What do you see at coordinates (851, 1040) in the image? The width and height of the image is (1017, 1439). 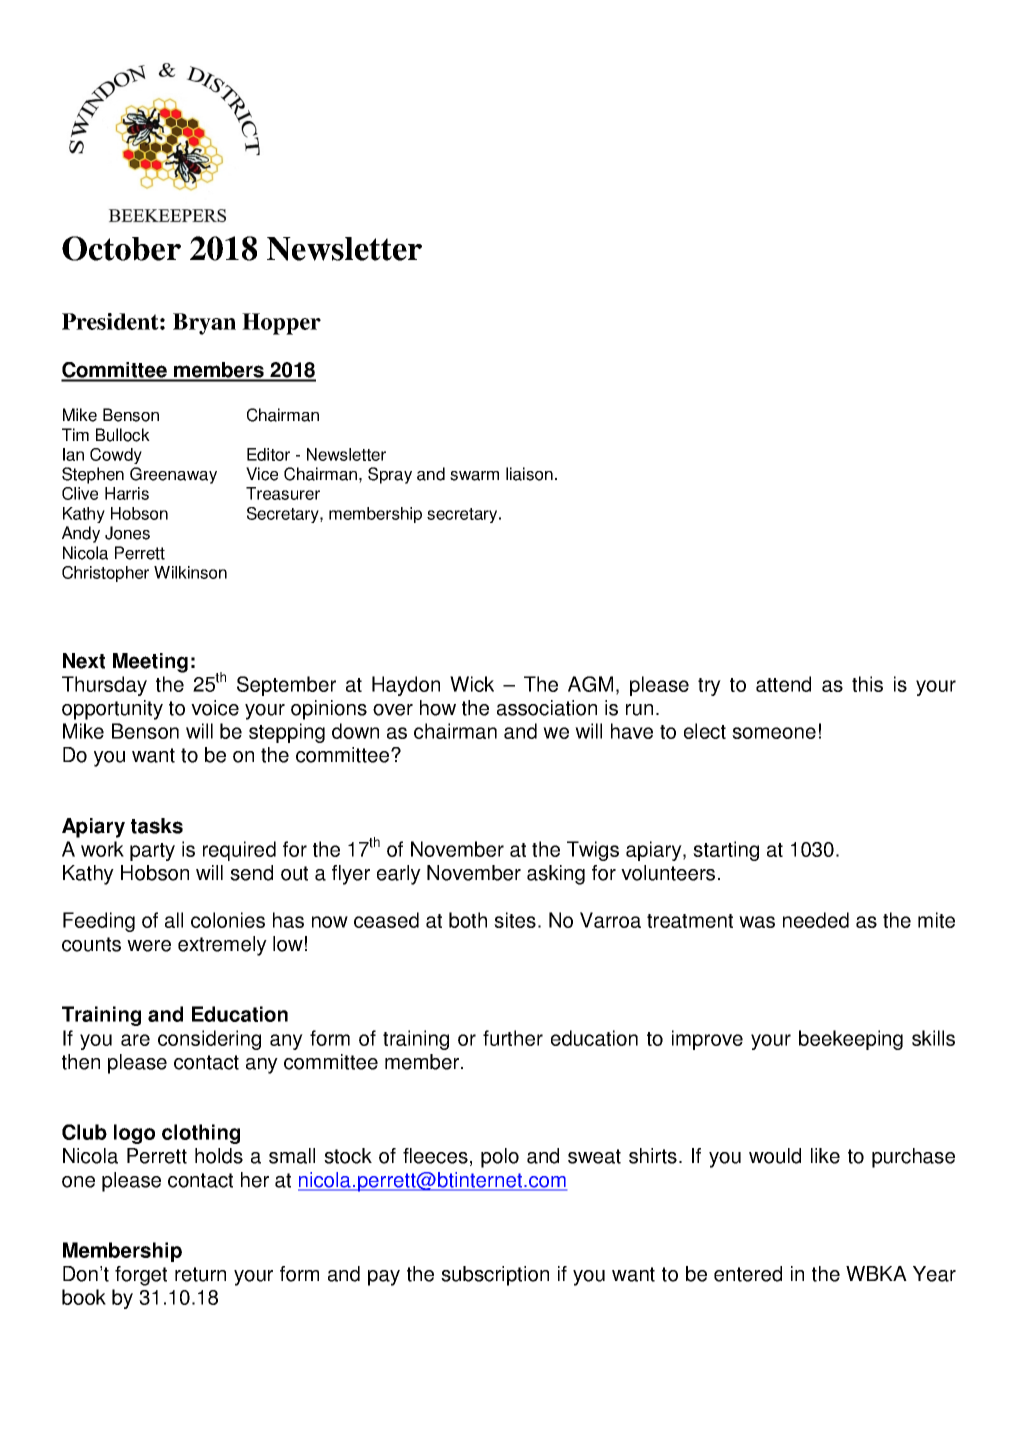 I see `beekeeping` at bounding box center [851, 1040].
